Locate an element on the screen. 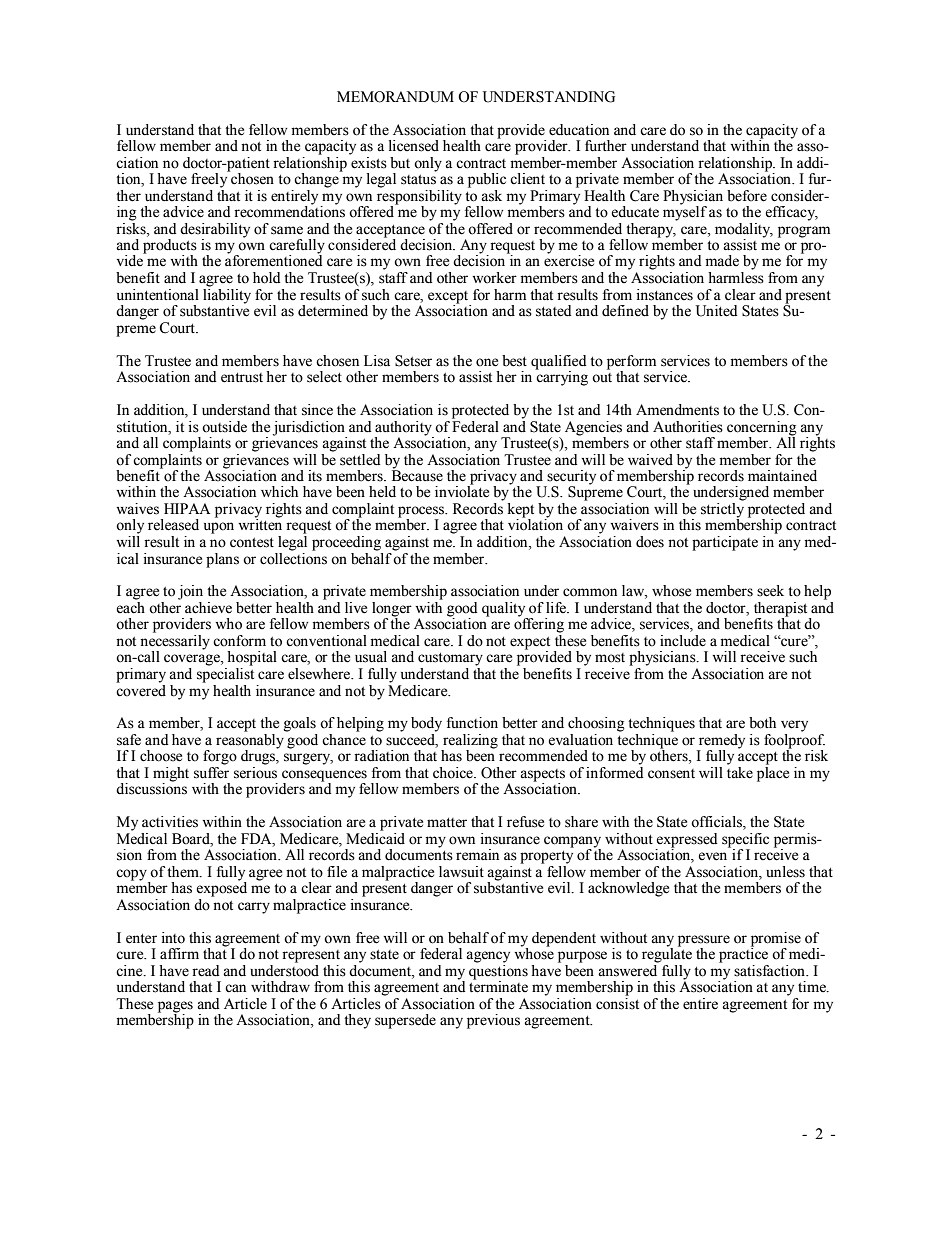 The height and width of the screenshot is (1233, 952). include is located at coordinates (683, 641).
